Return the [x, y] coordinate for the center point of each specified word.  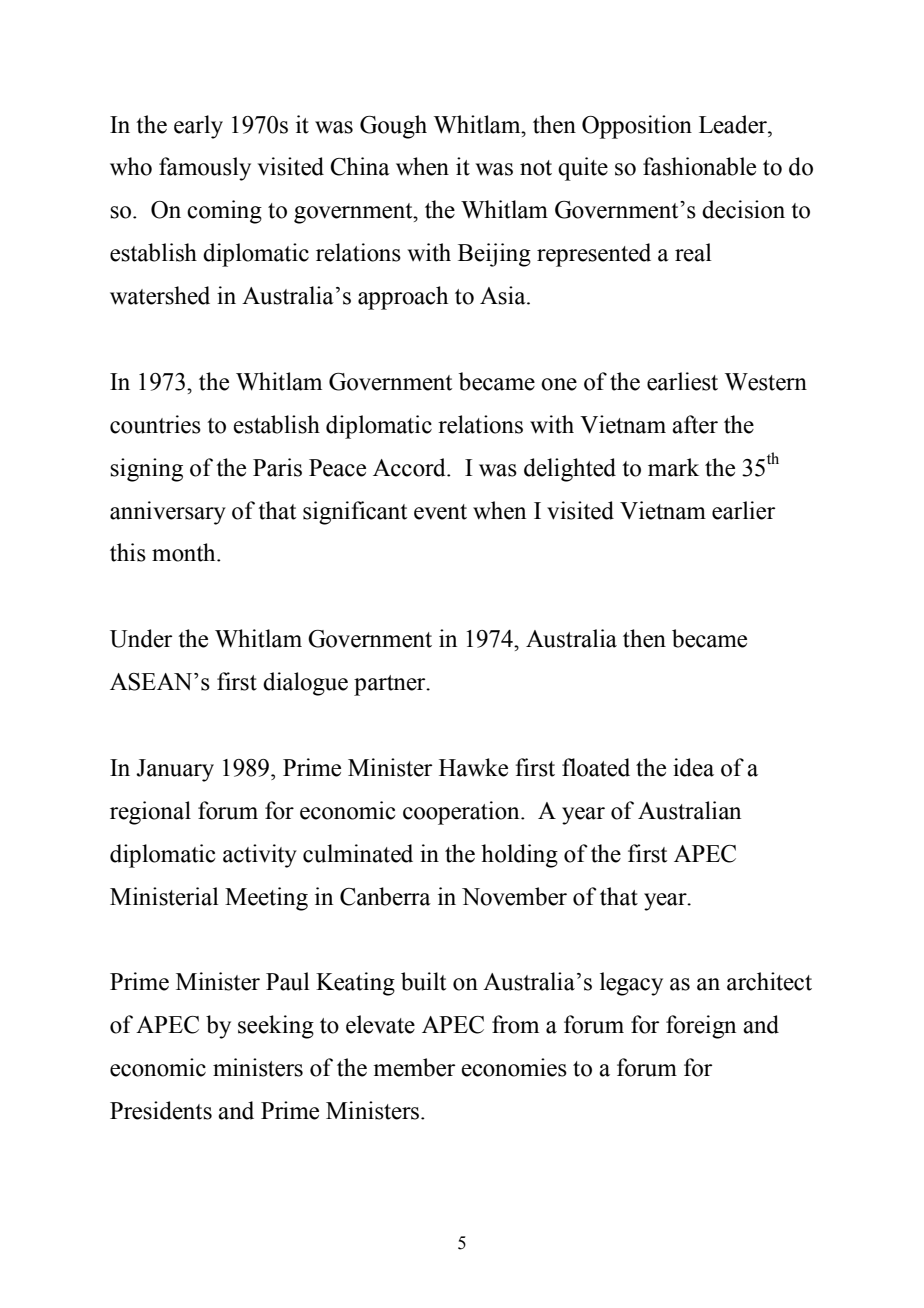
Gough [393, 127]
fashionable [699, 166]
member [414, 1067]
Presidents [161, 1110]
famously [205, 169]
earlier [743, 510]
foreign [701, 1027]
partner [391, 685]
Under [141, 638]
